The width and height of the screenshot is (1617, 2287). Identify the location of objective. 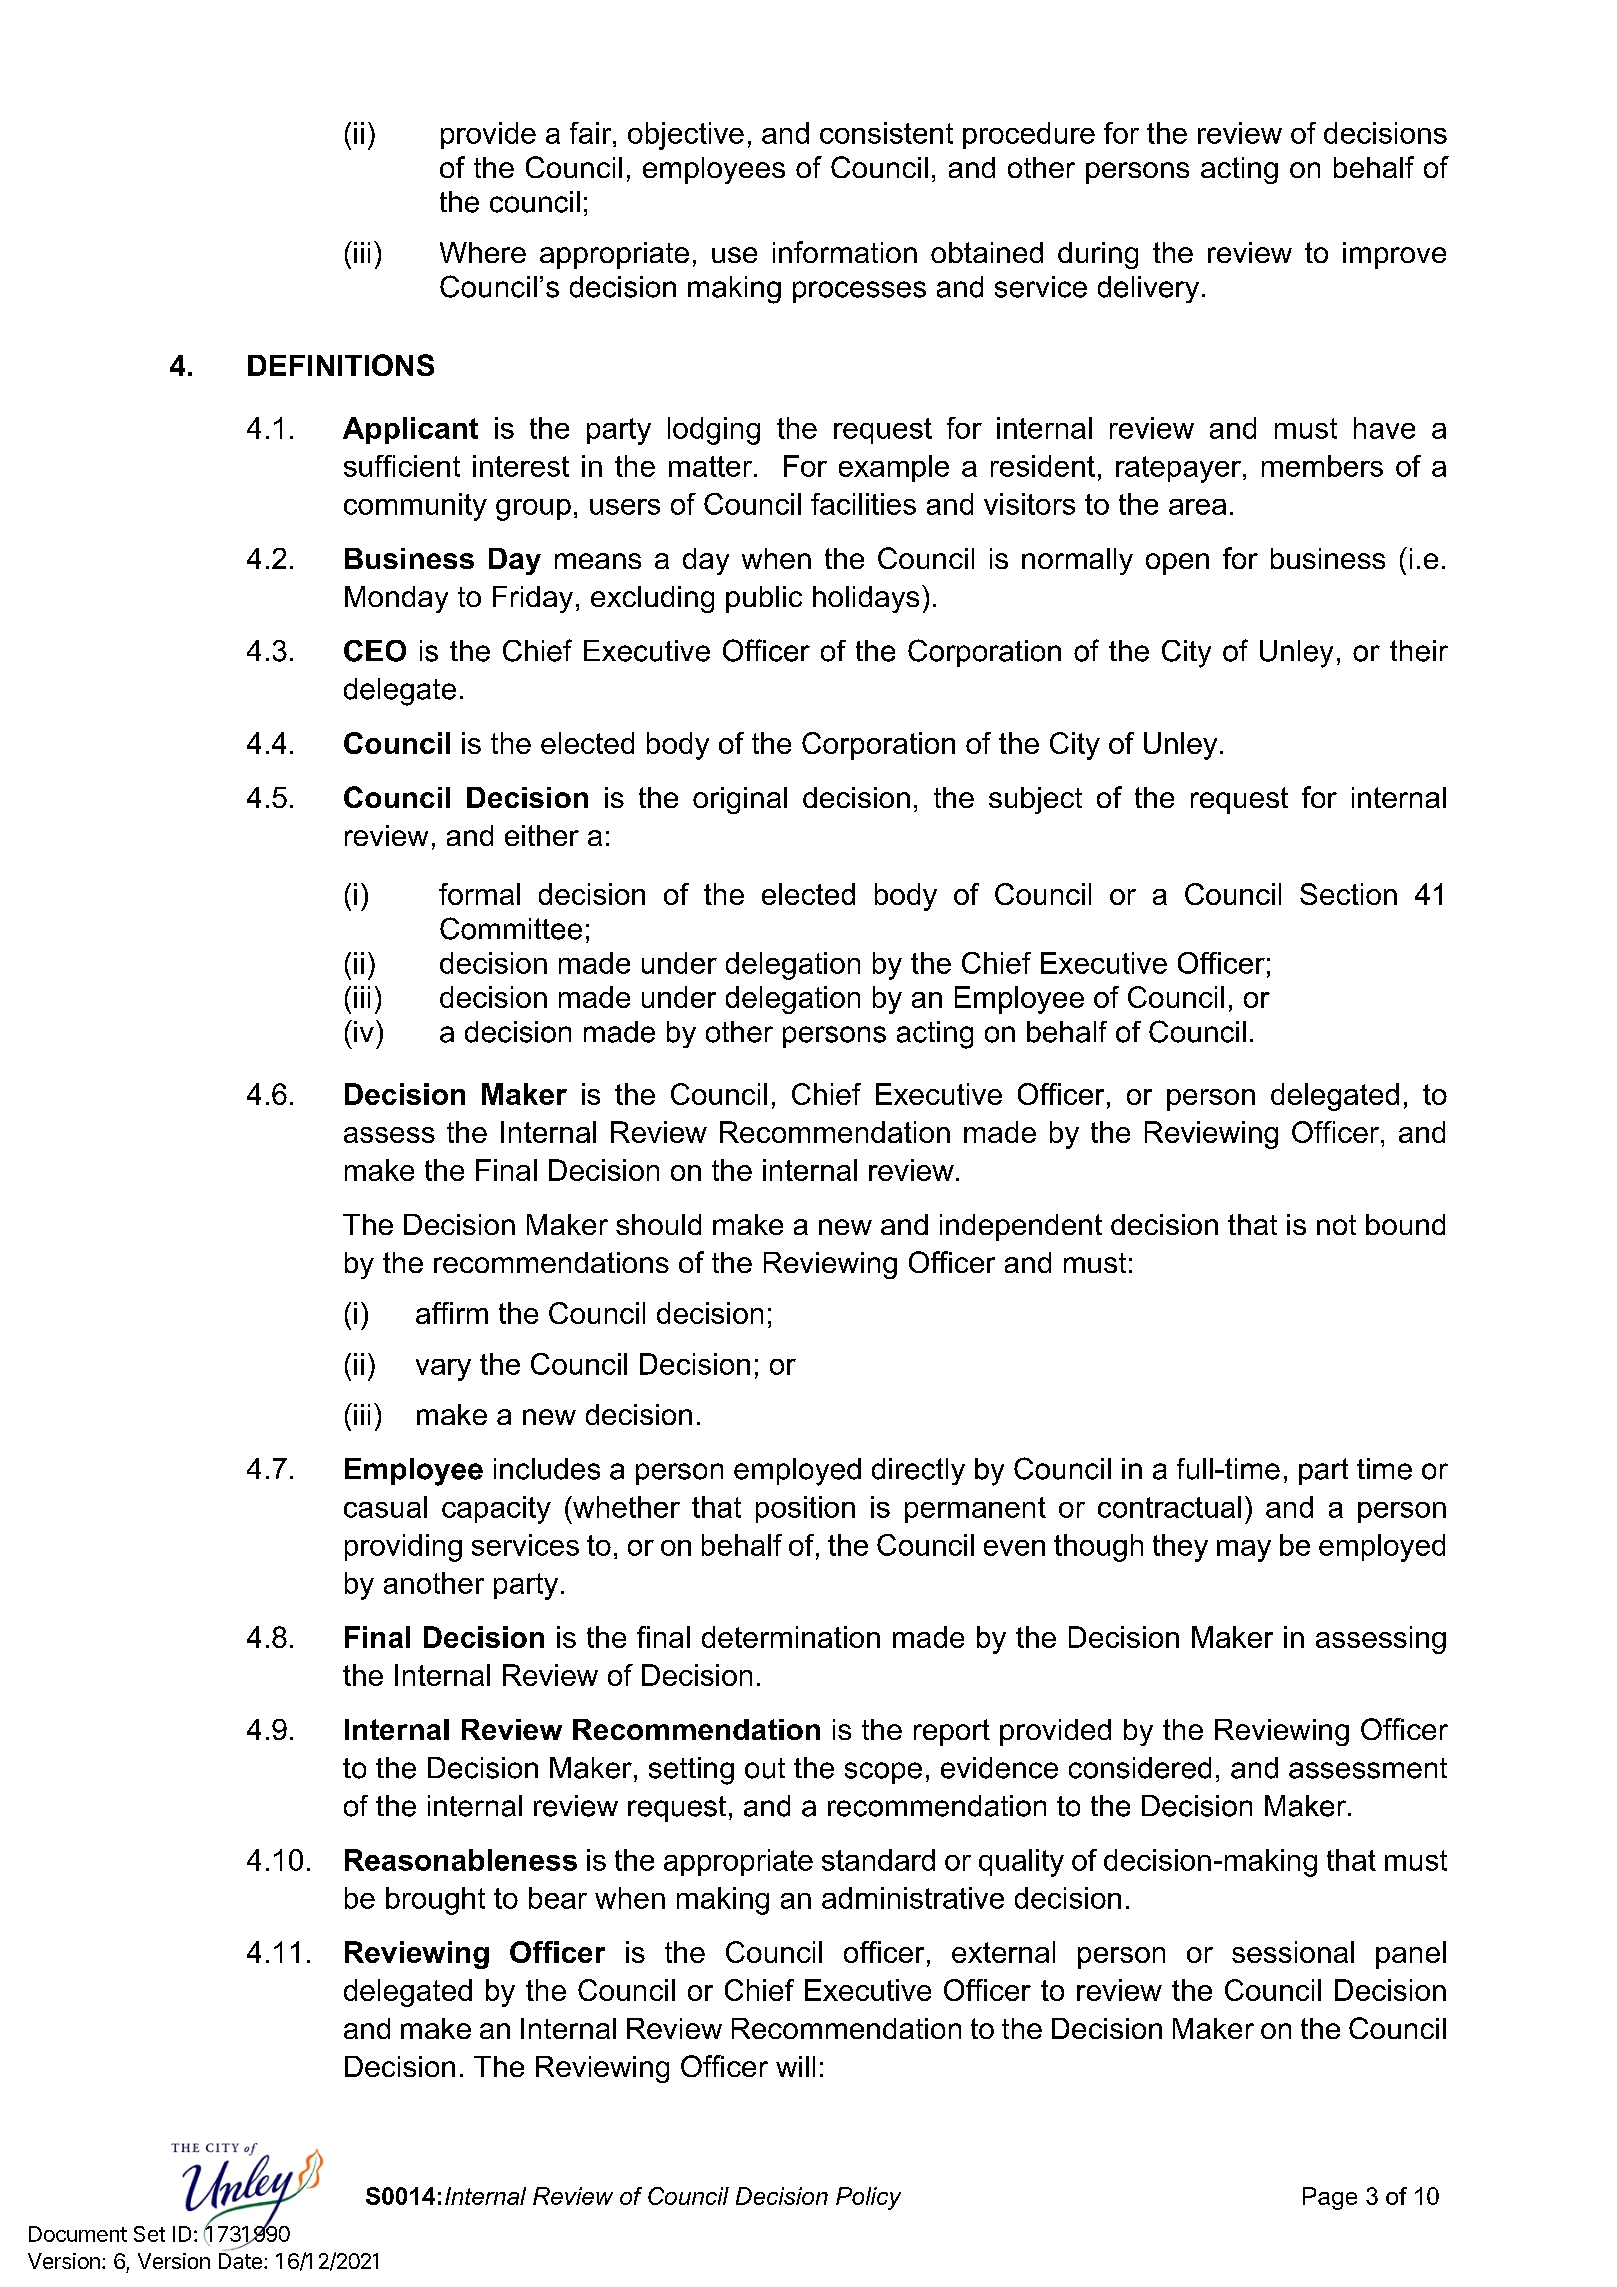
(686, 136).
